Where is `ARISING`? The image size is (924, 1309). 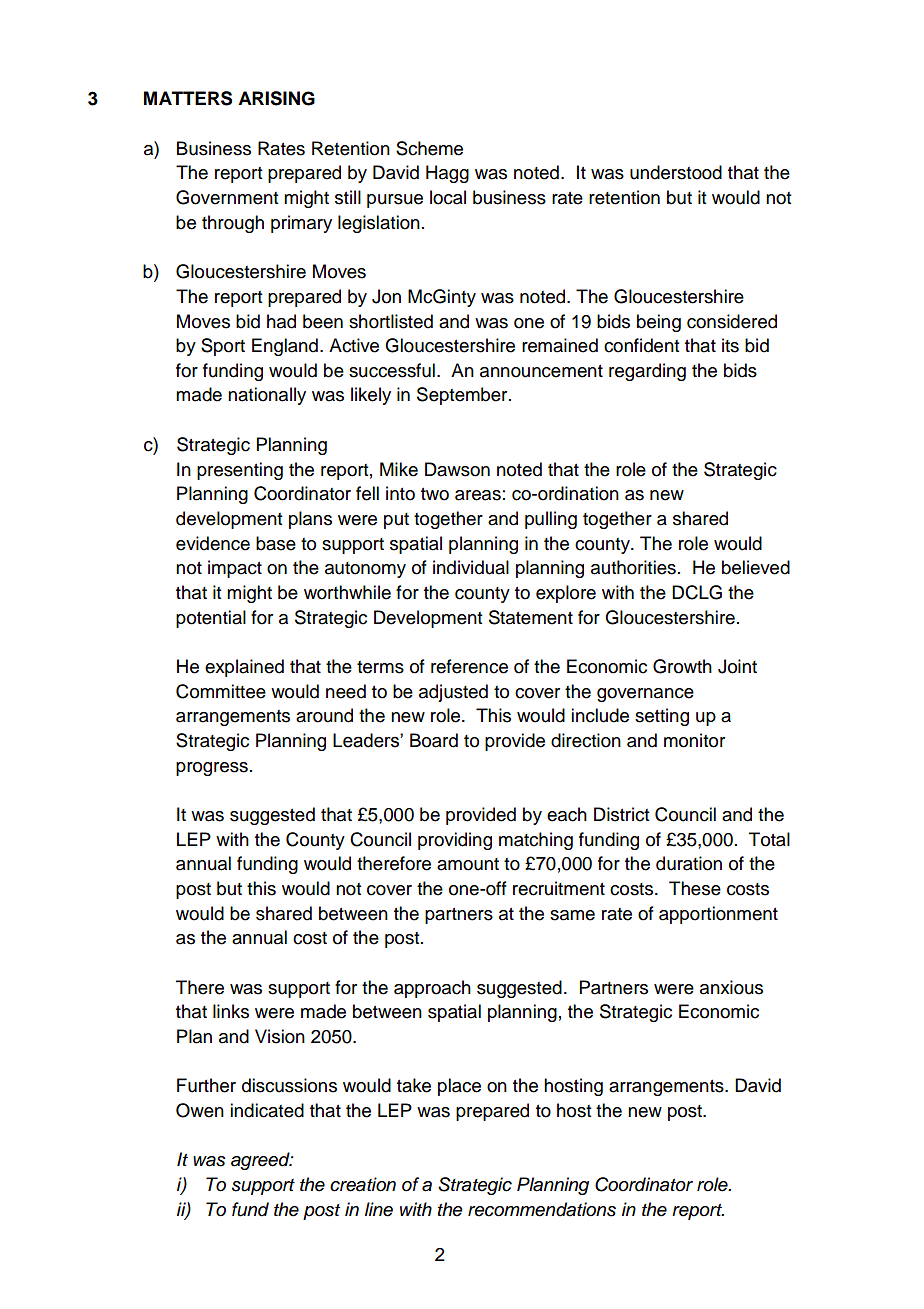 ARISING is located at coordinates (276, 98).
